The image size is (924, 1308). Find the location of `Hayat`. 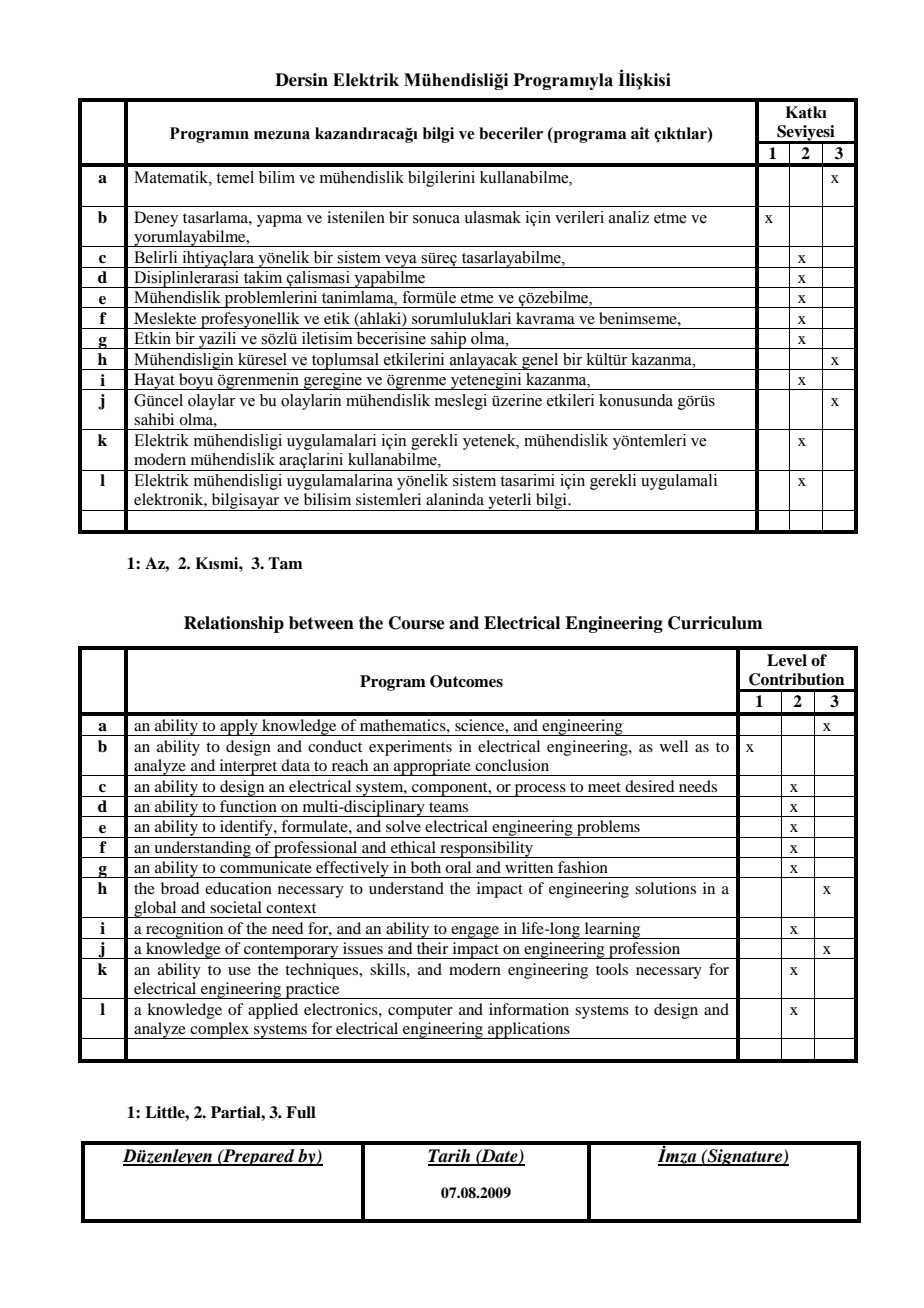

Hayat is located at coordinates (154, 381).
